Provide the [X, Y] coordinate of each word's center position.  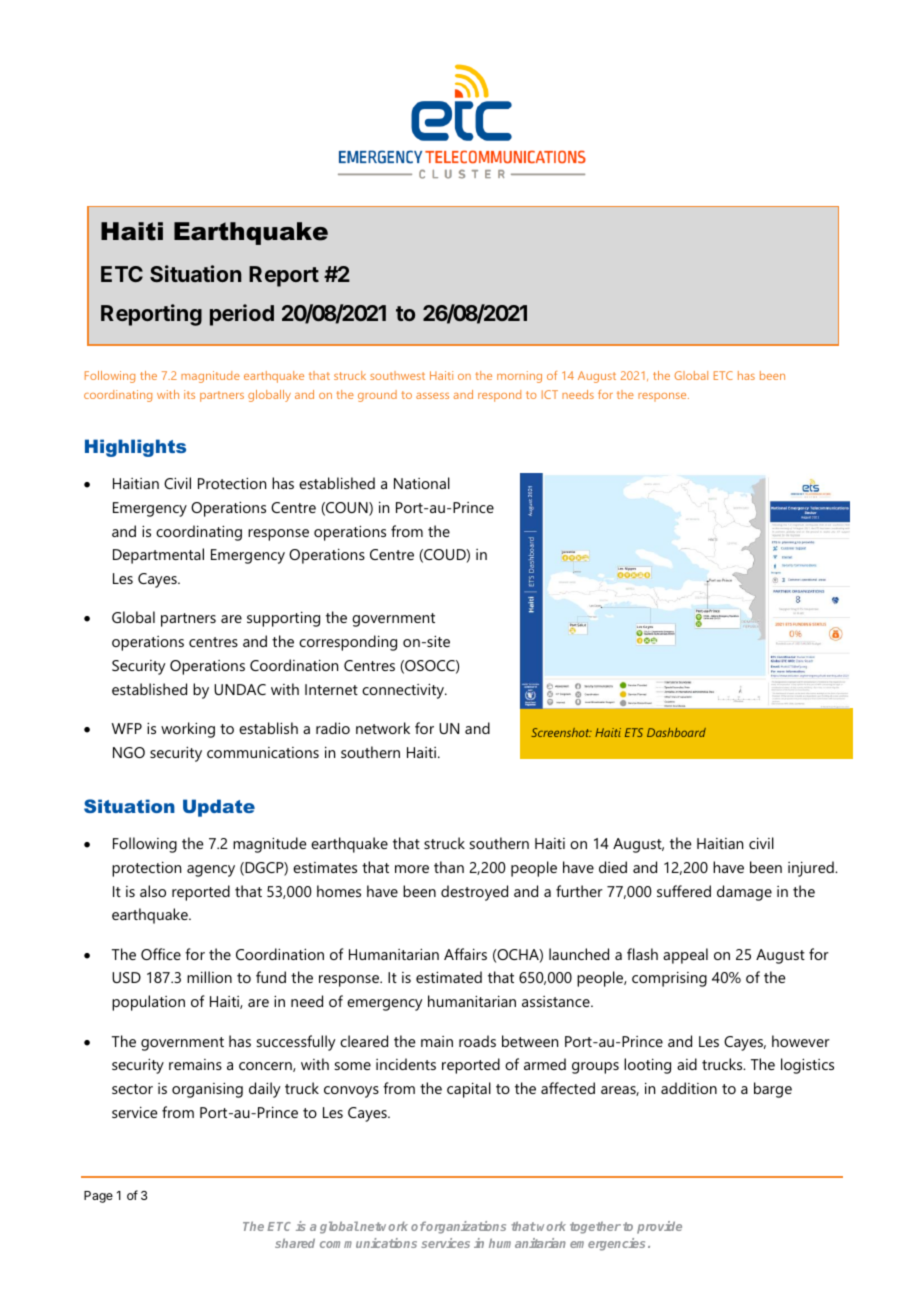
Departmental [158, 556]
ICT [550, 394]
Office [161, 954]
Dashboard [676, 732]
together [595, 1227]
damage [744, 893]
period [242, 315]
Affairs [465, 954]
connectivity [404, 691]
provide [659, 1227]
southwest [397, 375]
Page [98, 1197]
